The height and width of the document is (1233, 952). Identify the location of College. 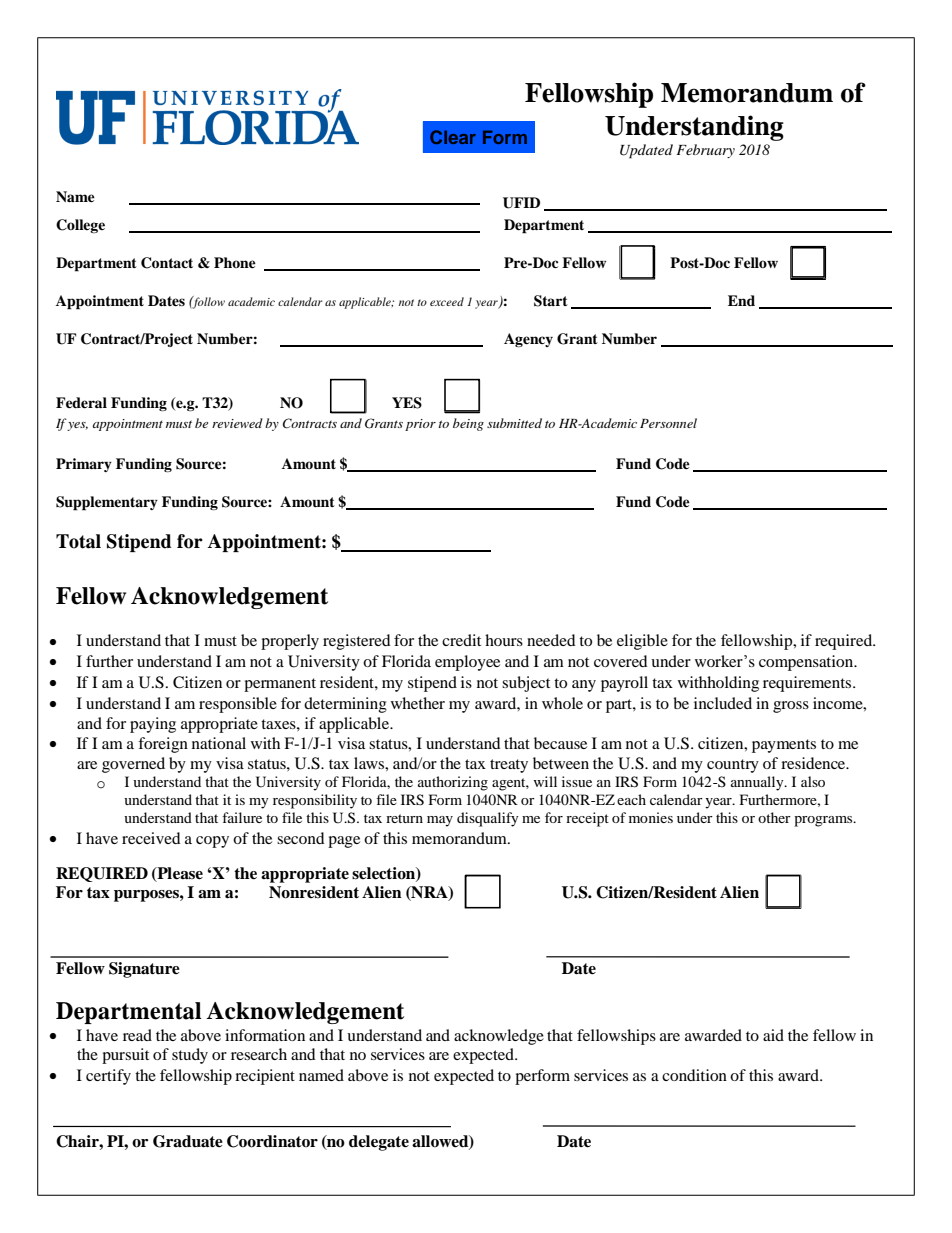
(80, 226).
